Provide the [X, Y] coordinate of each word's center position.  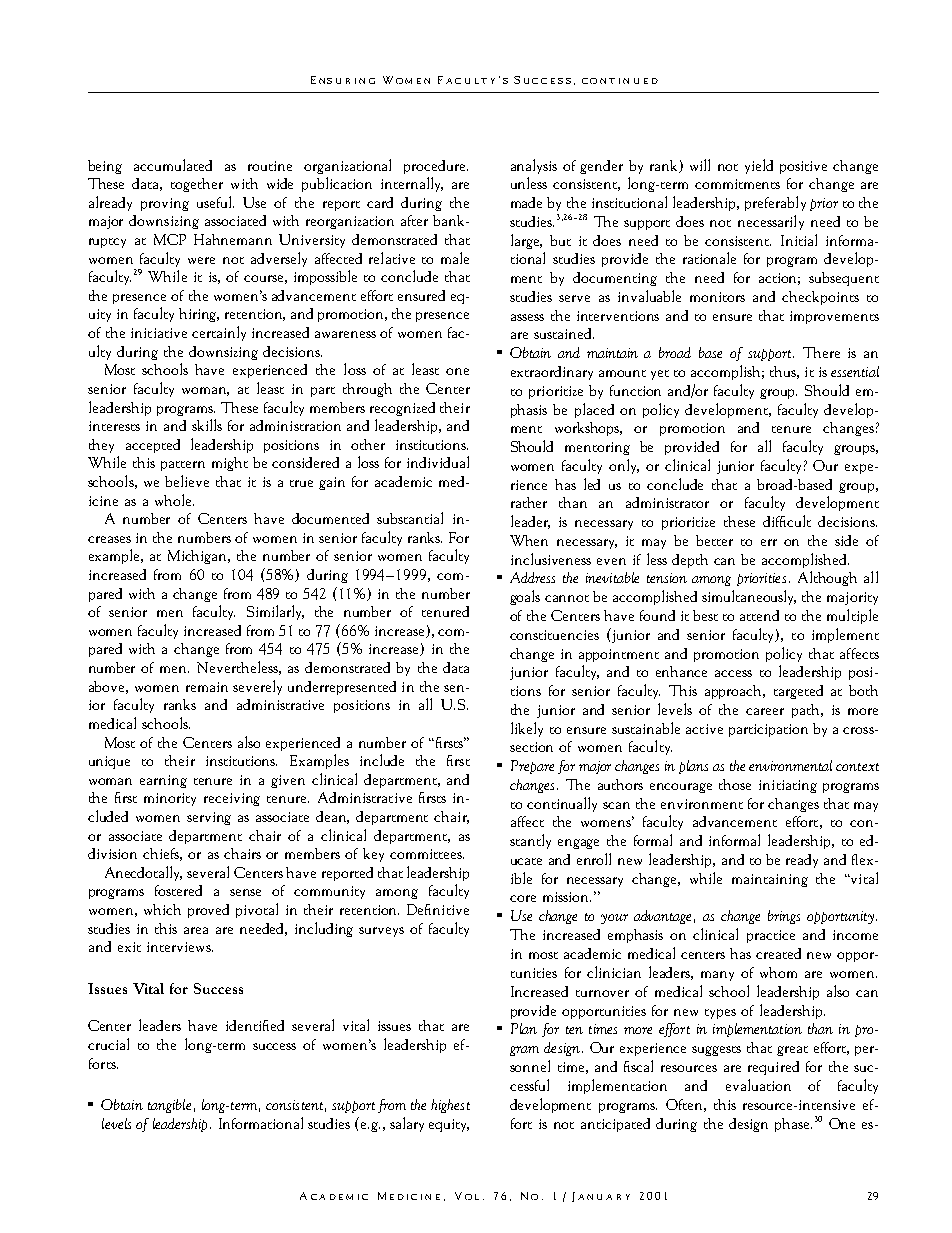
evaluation [758, 1085]
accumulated [173, 165]
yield [759, 166]
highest [450, 1106]
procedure [436, 167]
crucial [108, 1044]
